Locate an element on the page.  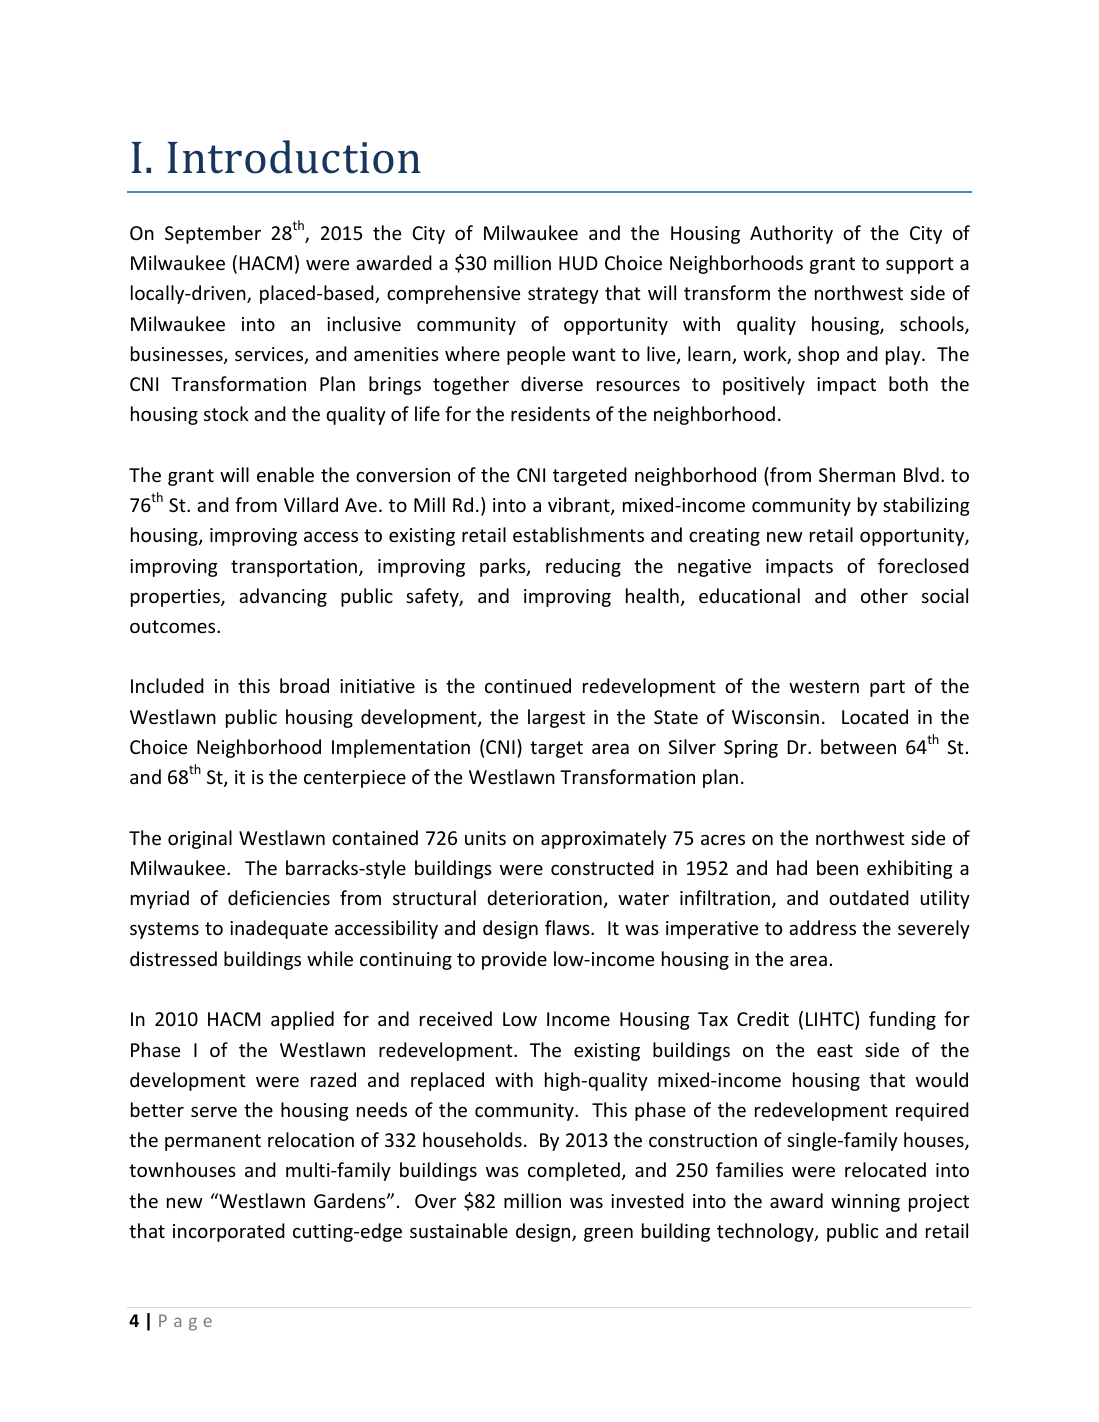
serve is located at coordinates (214, 1112).
